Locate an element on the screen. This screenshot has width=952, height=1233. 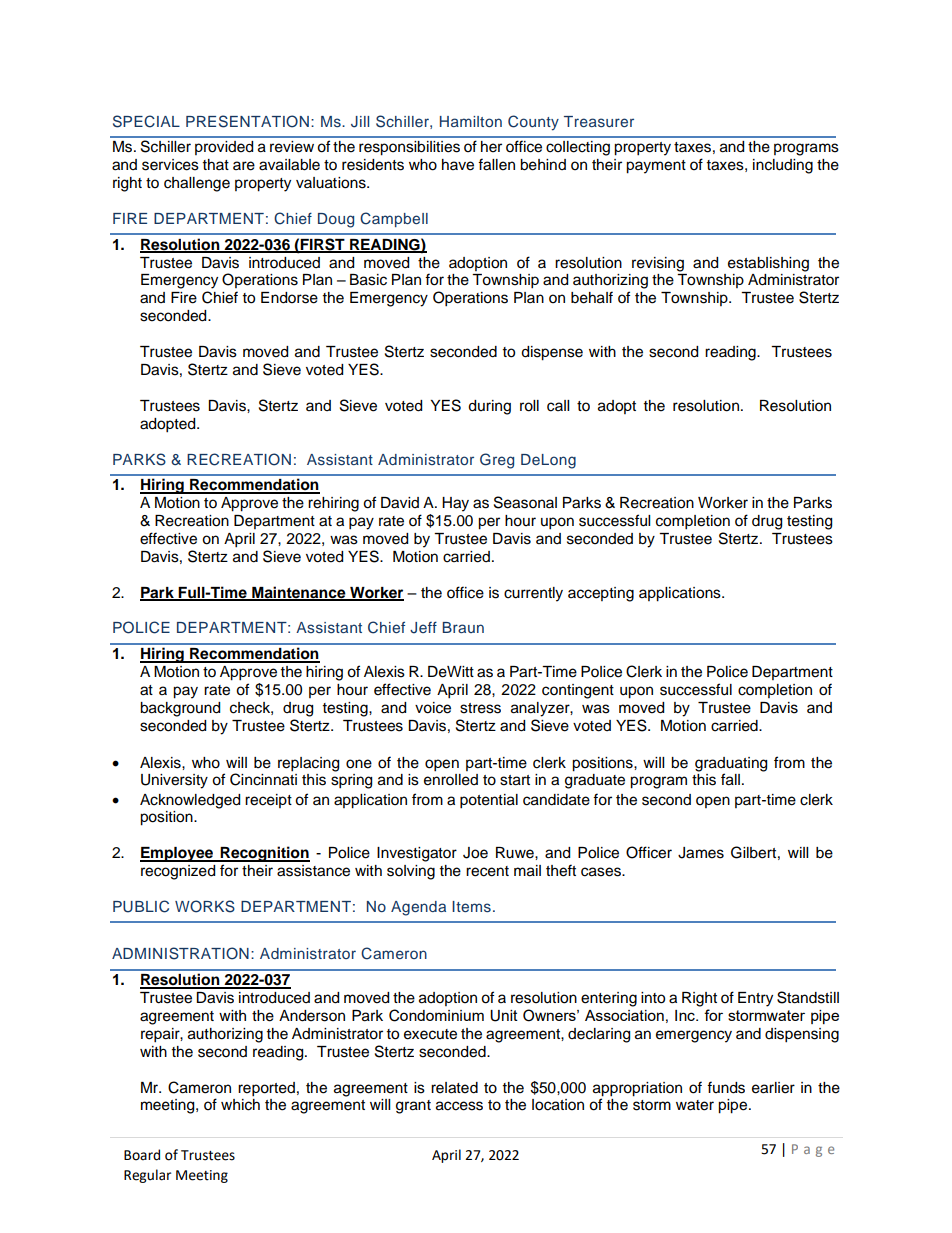
her is located at coordinates (491, 147).
